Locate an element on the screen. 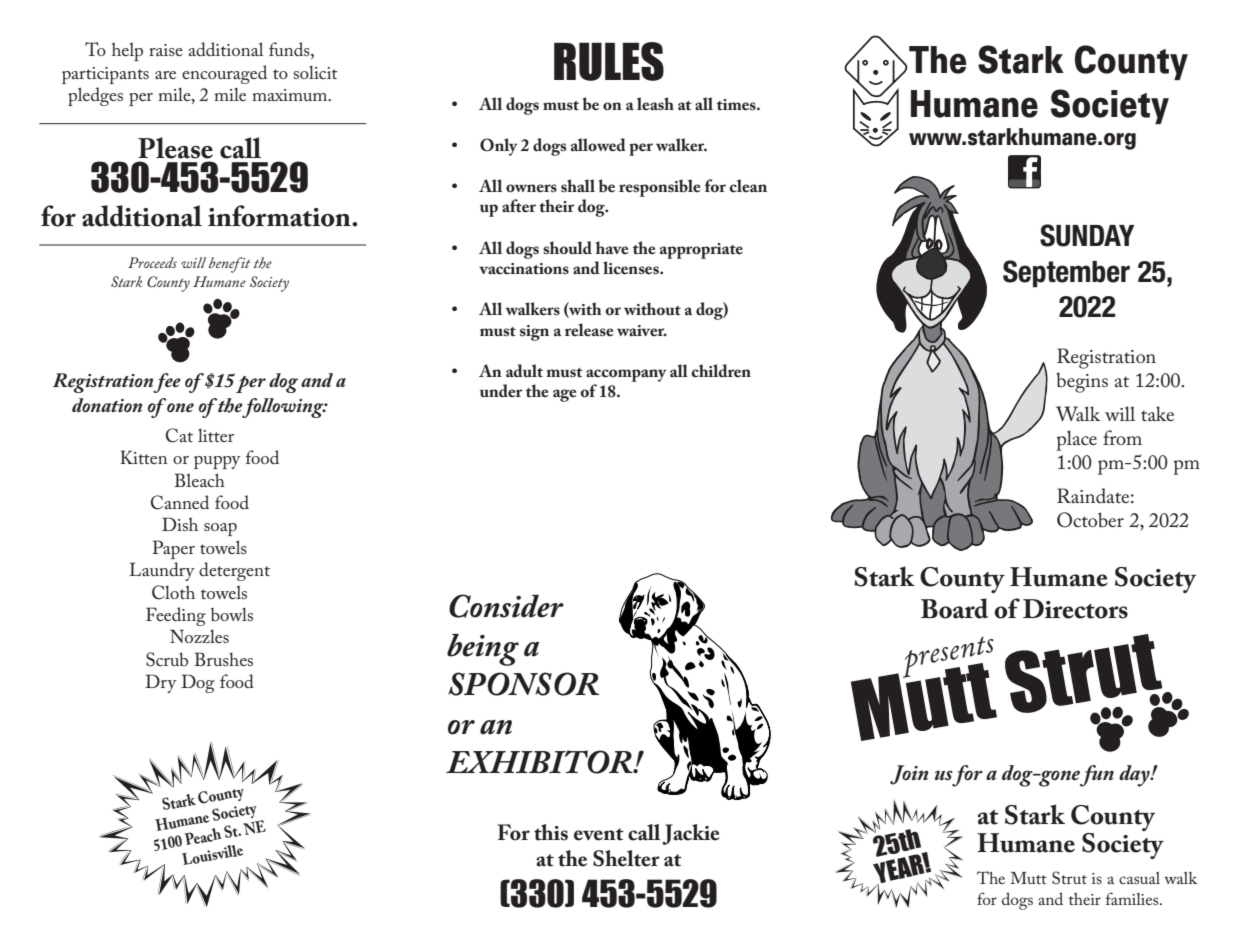 The width and height of the screenshot is (1233, 952). Shelter is located at coordinates (626, 858).
